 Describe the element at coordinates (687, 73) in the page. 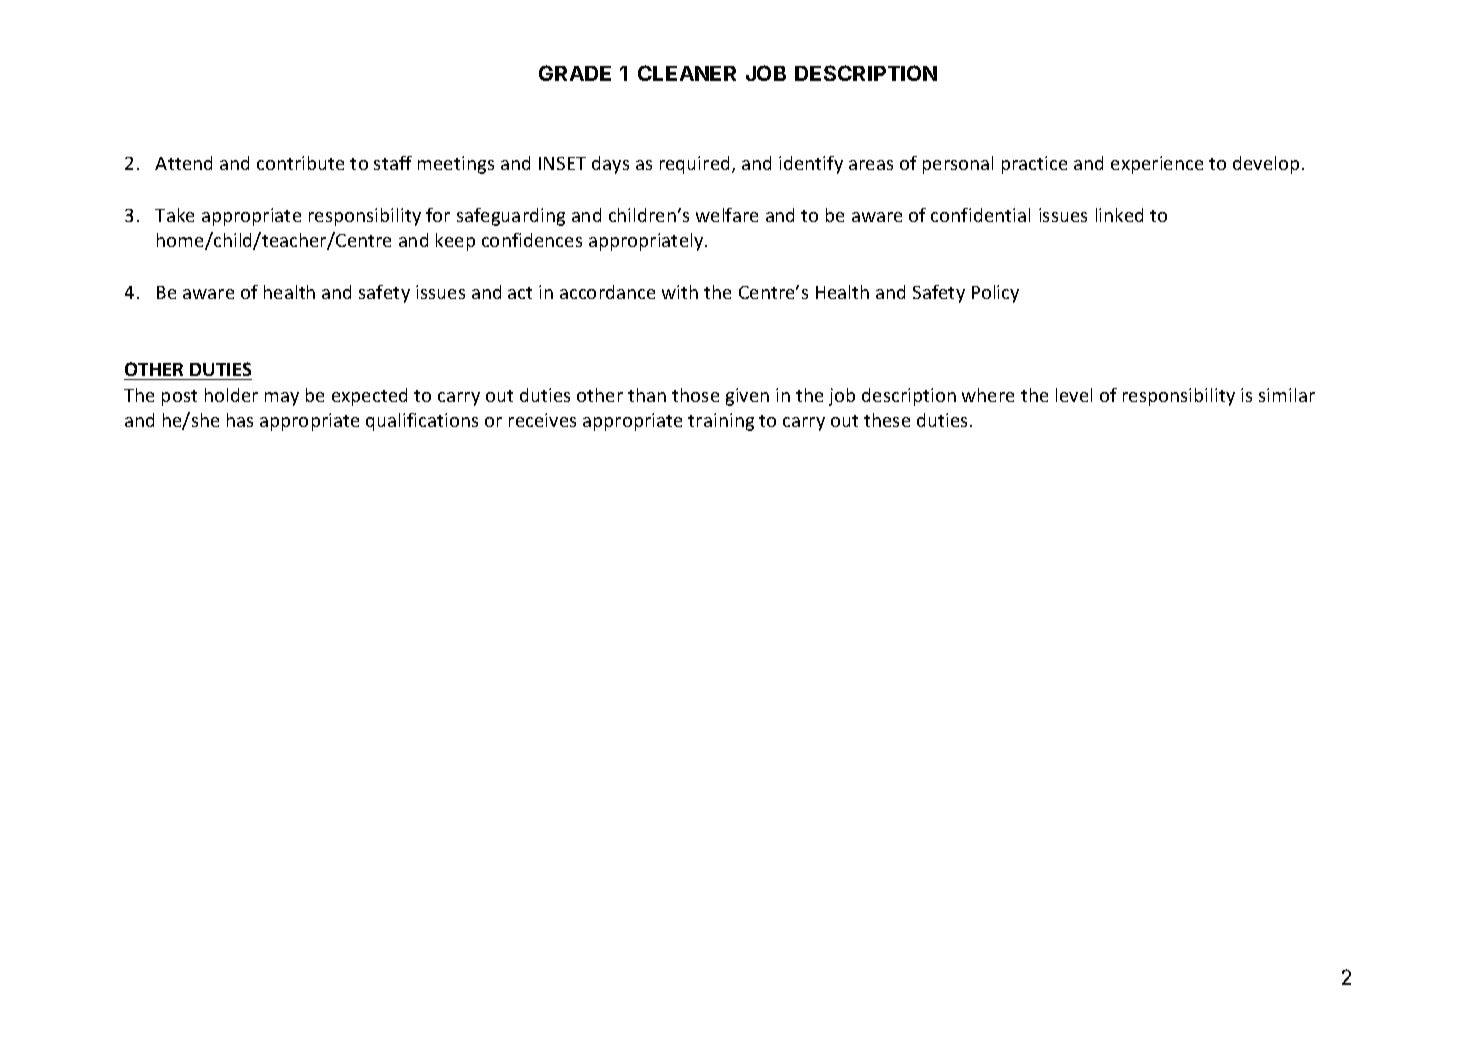

I see `CLEANER` at that location.
